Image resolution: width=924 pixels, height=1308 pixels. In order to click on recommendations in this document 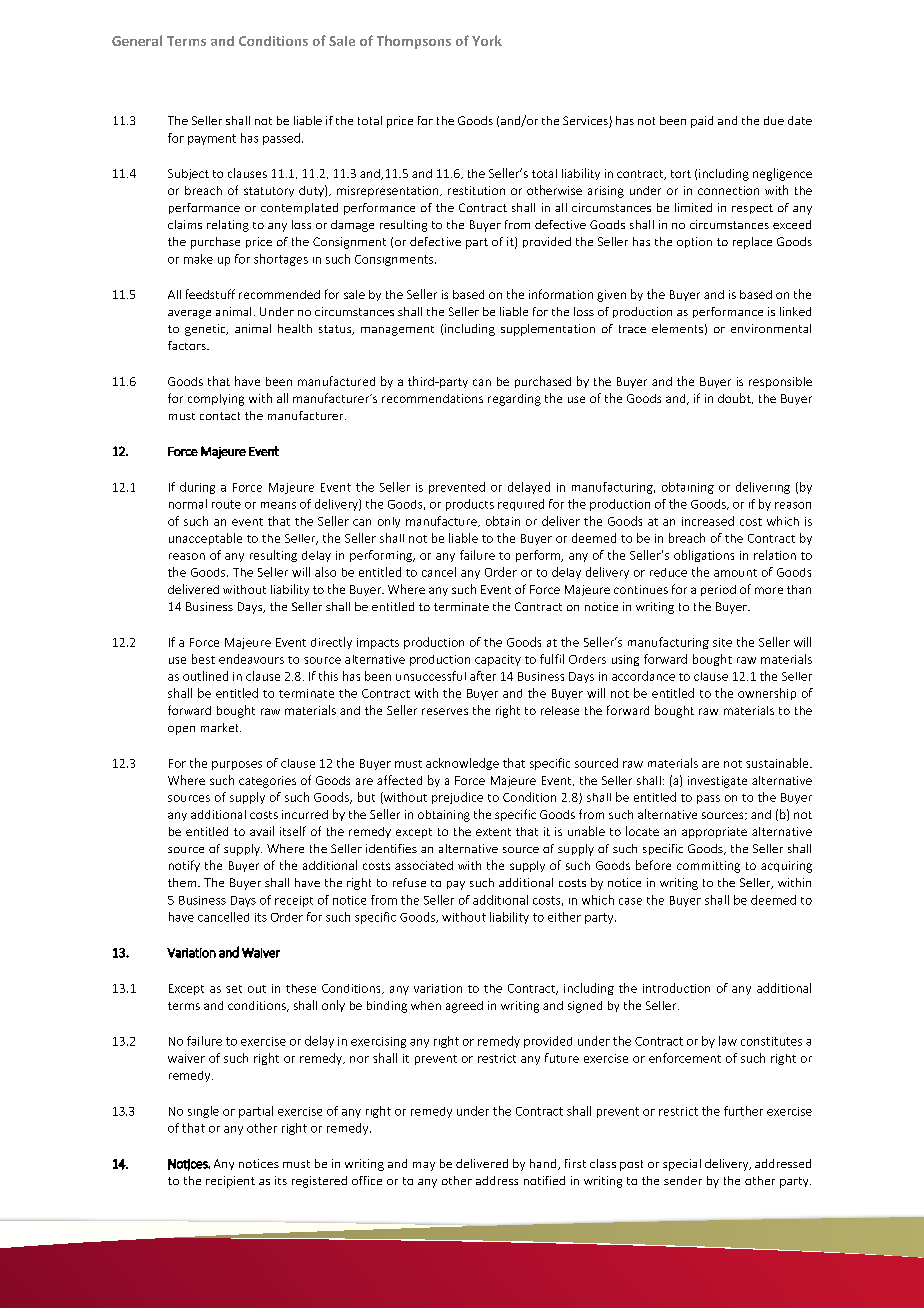, I will do `click(432, 398)`.
